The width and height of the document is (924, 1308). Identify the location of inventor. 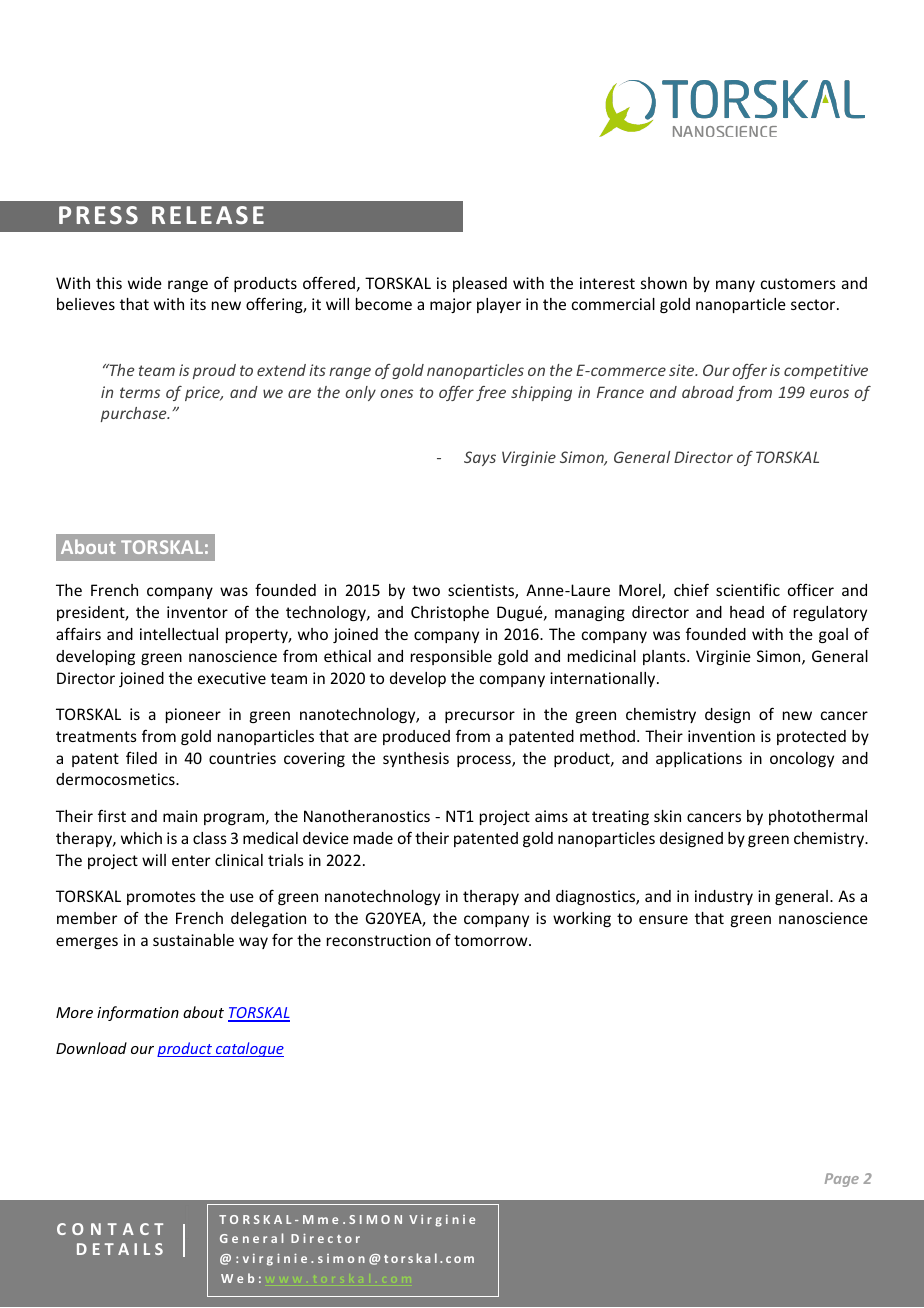
(197, 612).
